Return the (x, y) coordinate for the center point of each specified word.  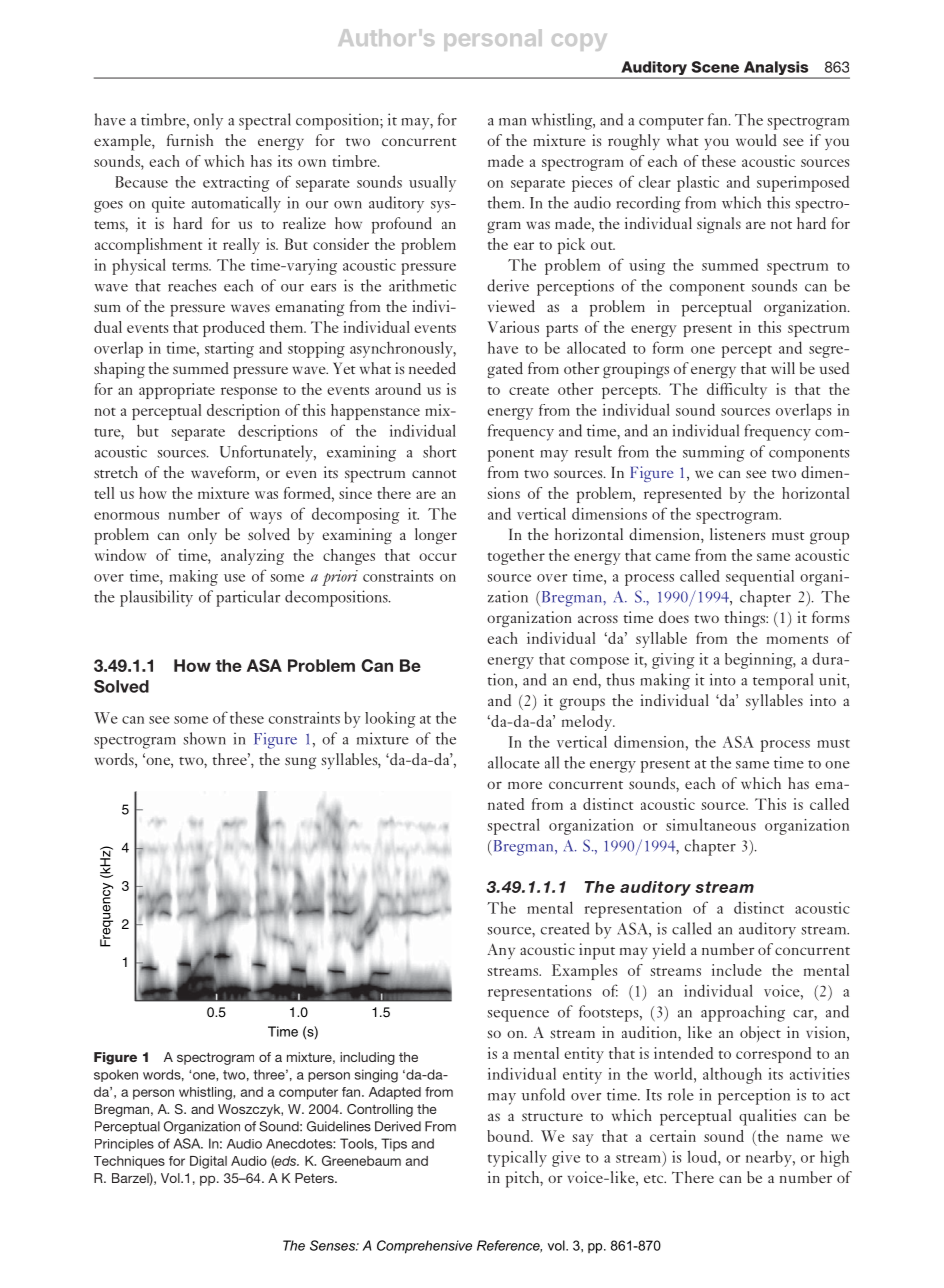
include (737, 970)
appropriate (177, 391)
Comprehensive (424, 1247)
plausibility (156, 598)
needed (432, 368)
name (805, 1138)
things (745, 619)
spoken (116, 1075)
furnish (190, 140)
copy (579, 42)
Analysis (776, 69)
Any (501, 951)
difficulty (737, 391)
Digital (208, 1162)
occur (438, 557)
